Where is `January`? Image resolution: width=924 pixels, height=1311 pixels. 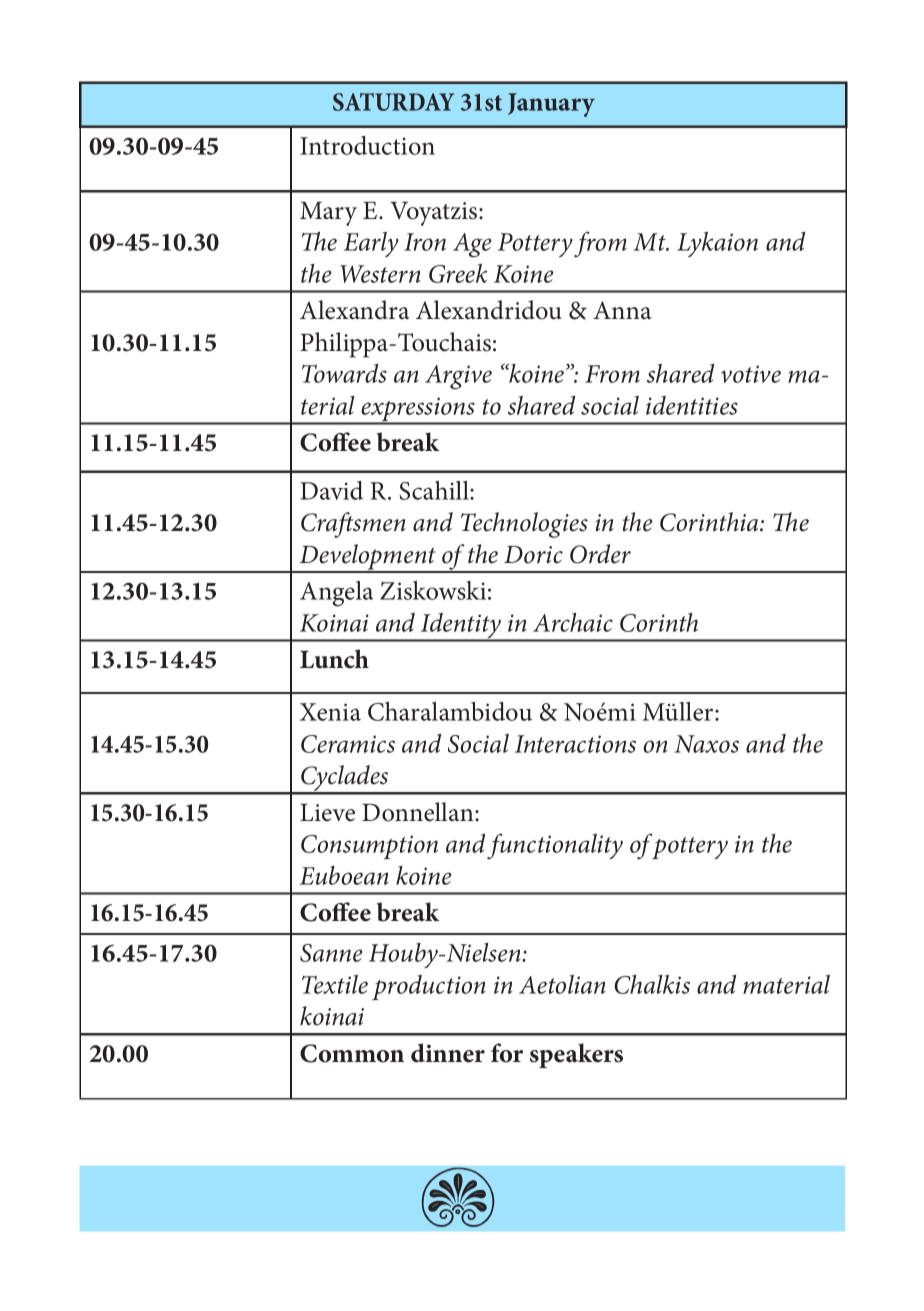 January is located at coordinates (551, 105).
